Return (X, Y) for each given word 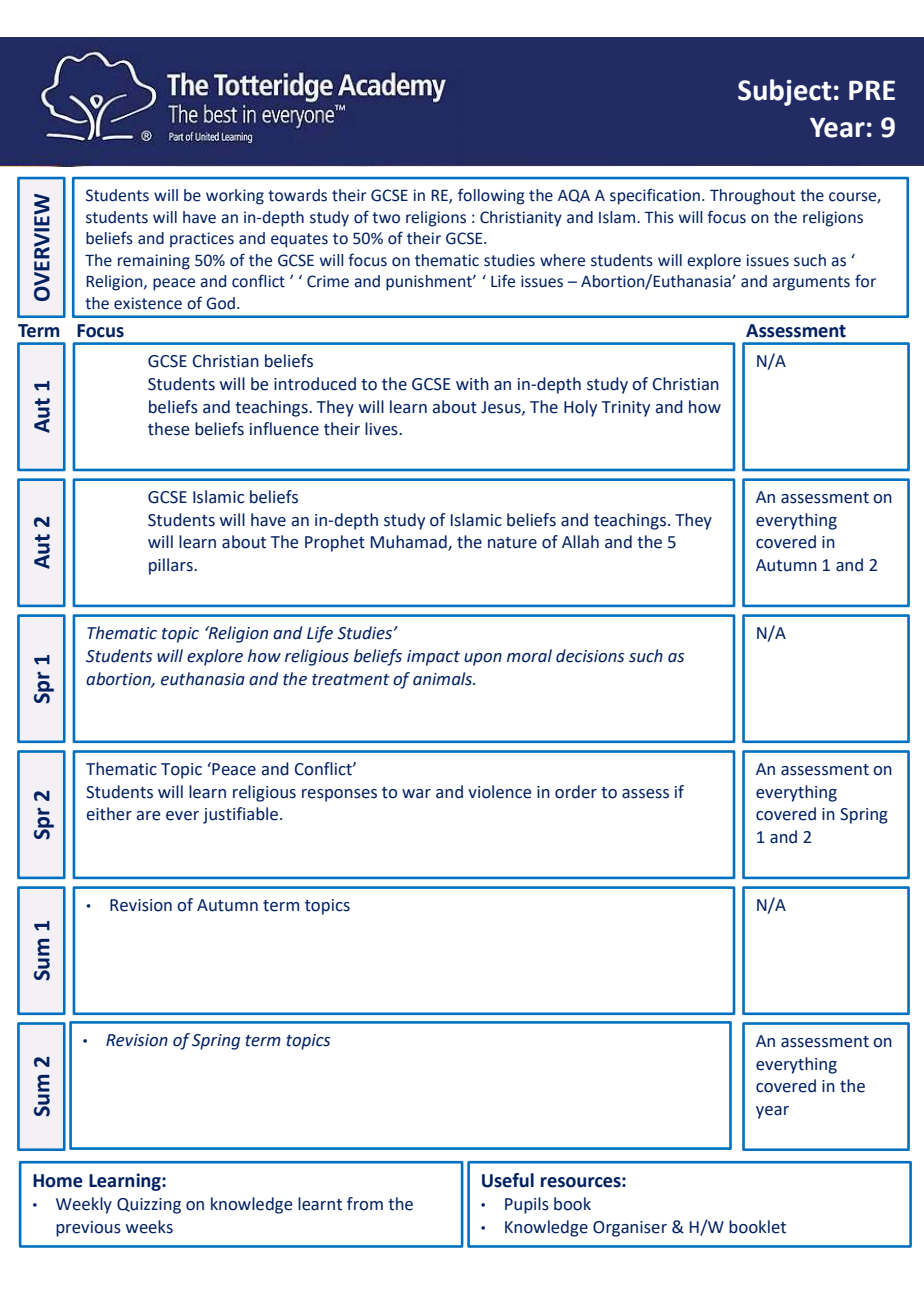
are (148, 816)
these (168, 429)
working (235, 197)
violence (499, 792)
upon (483, 659)
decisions (590, 656)
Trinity (626, 409)
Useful (508, 1180)
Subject (784, 92)
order (576, 792)
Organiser (630, 1229)
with (472, 384)
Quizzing (149, 1206)
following (491, 196)
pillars (172, 566)
